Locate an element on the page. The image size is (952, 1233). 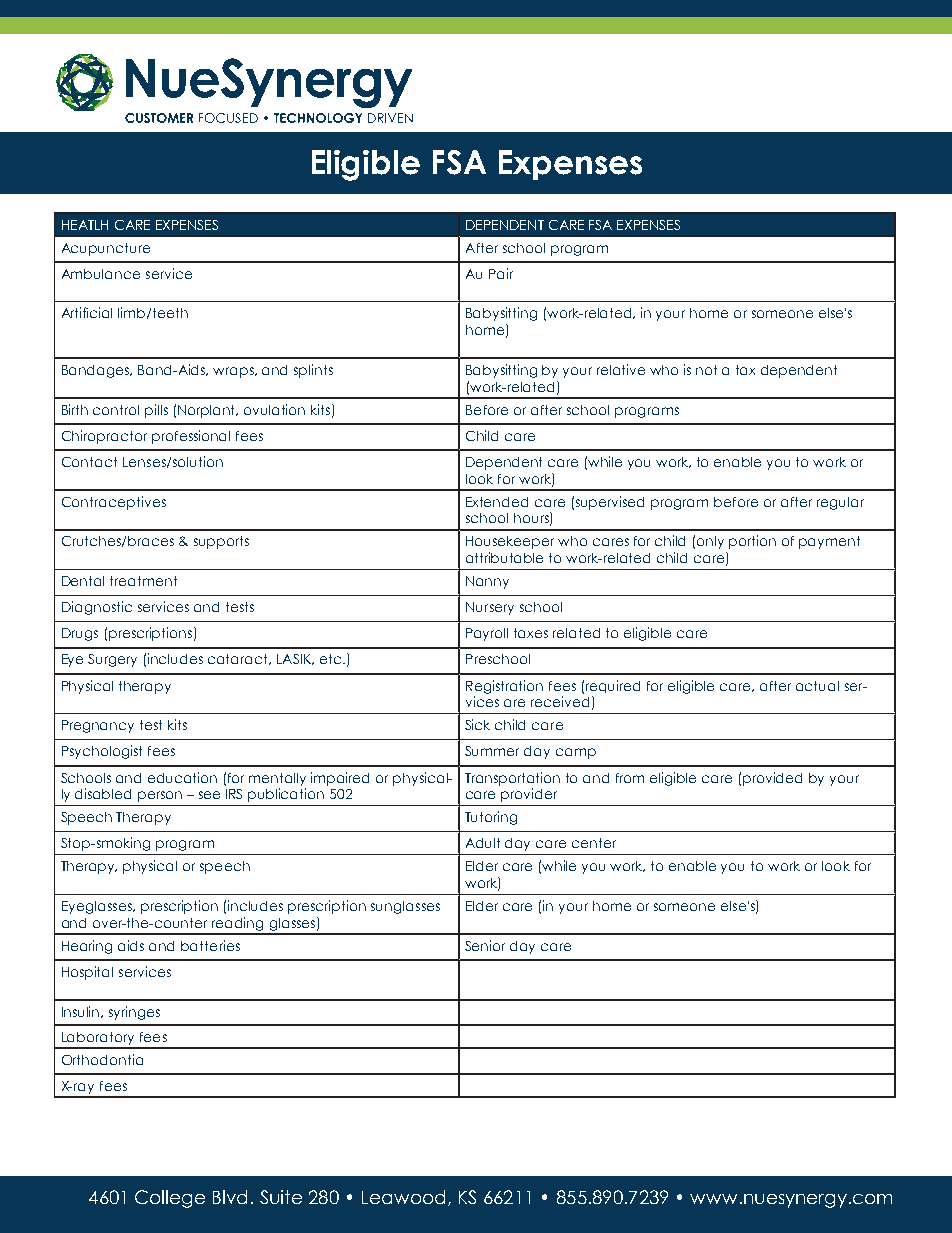
center is located at coordinates (594, 843).
